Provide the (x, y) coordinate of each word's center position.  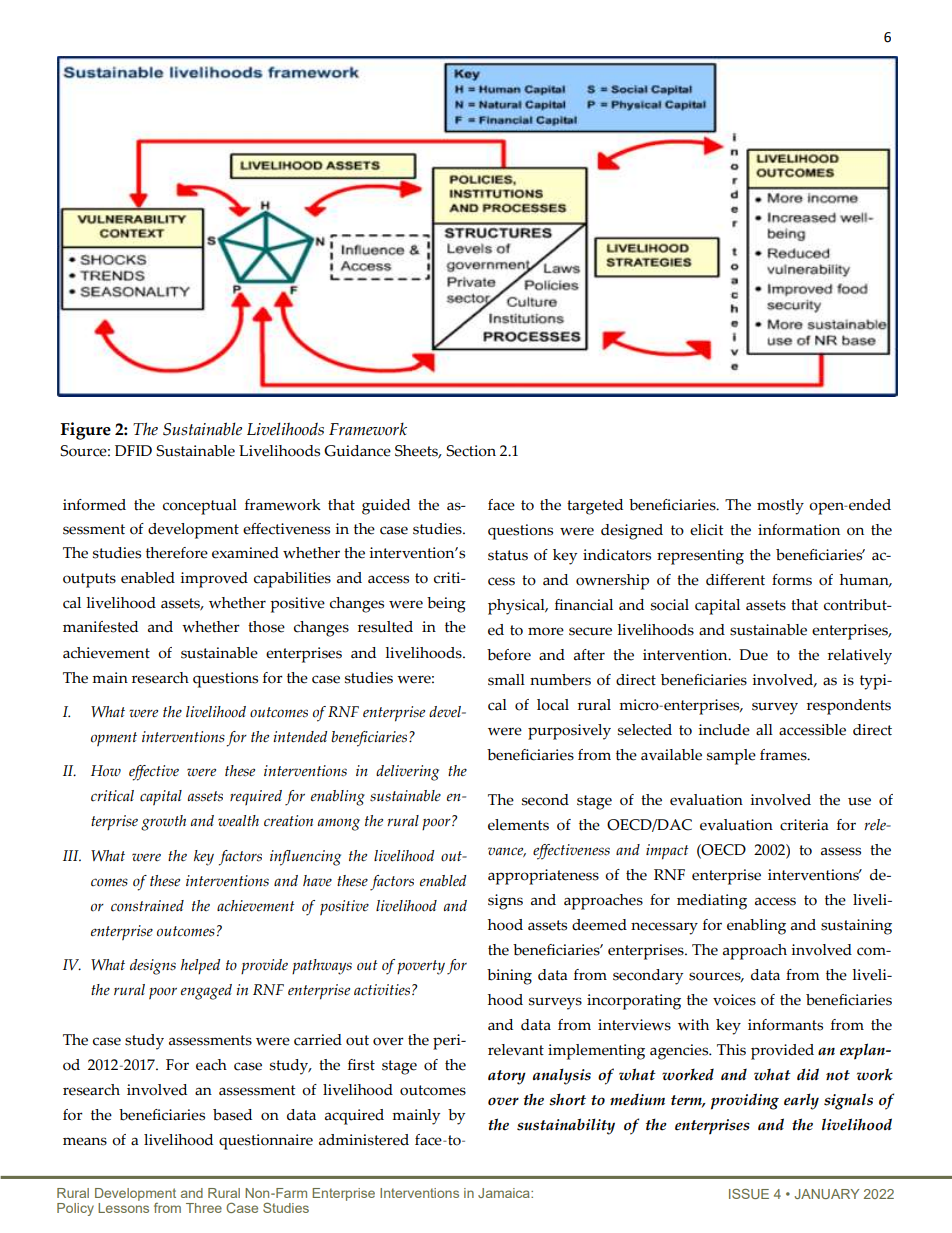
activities (382, 990)
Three (204, 1208)
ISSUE (749, 1194)
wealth (238, 821)
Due (753, 655)
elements (518, 825)
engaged (206, 992)
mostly (780, 507)
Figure (86, 431)
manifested (100, 627)
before (509, 655)
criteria (804, 825)
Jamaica (505, 1193)
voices (734, 1000)
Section (471, 451)
